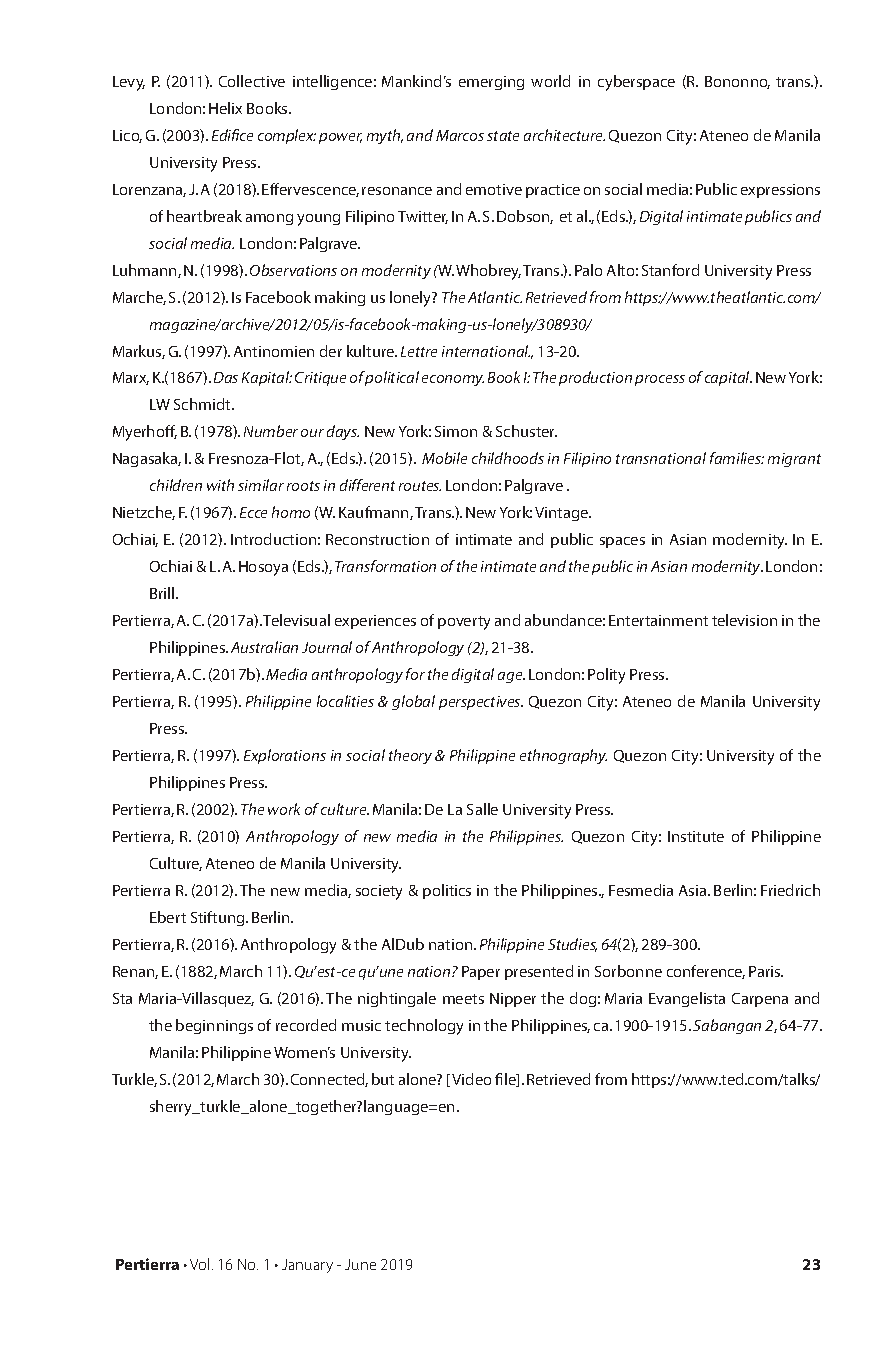 The width and height of the screenshot is (896, 1345). I want to click on television, so click(744, 620).
